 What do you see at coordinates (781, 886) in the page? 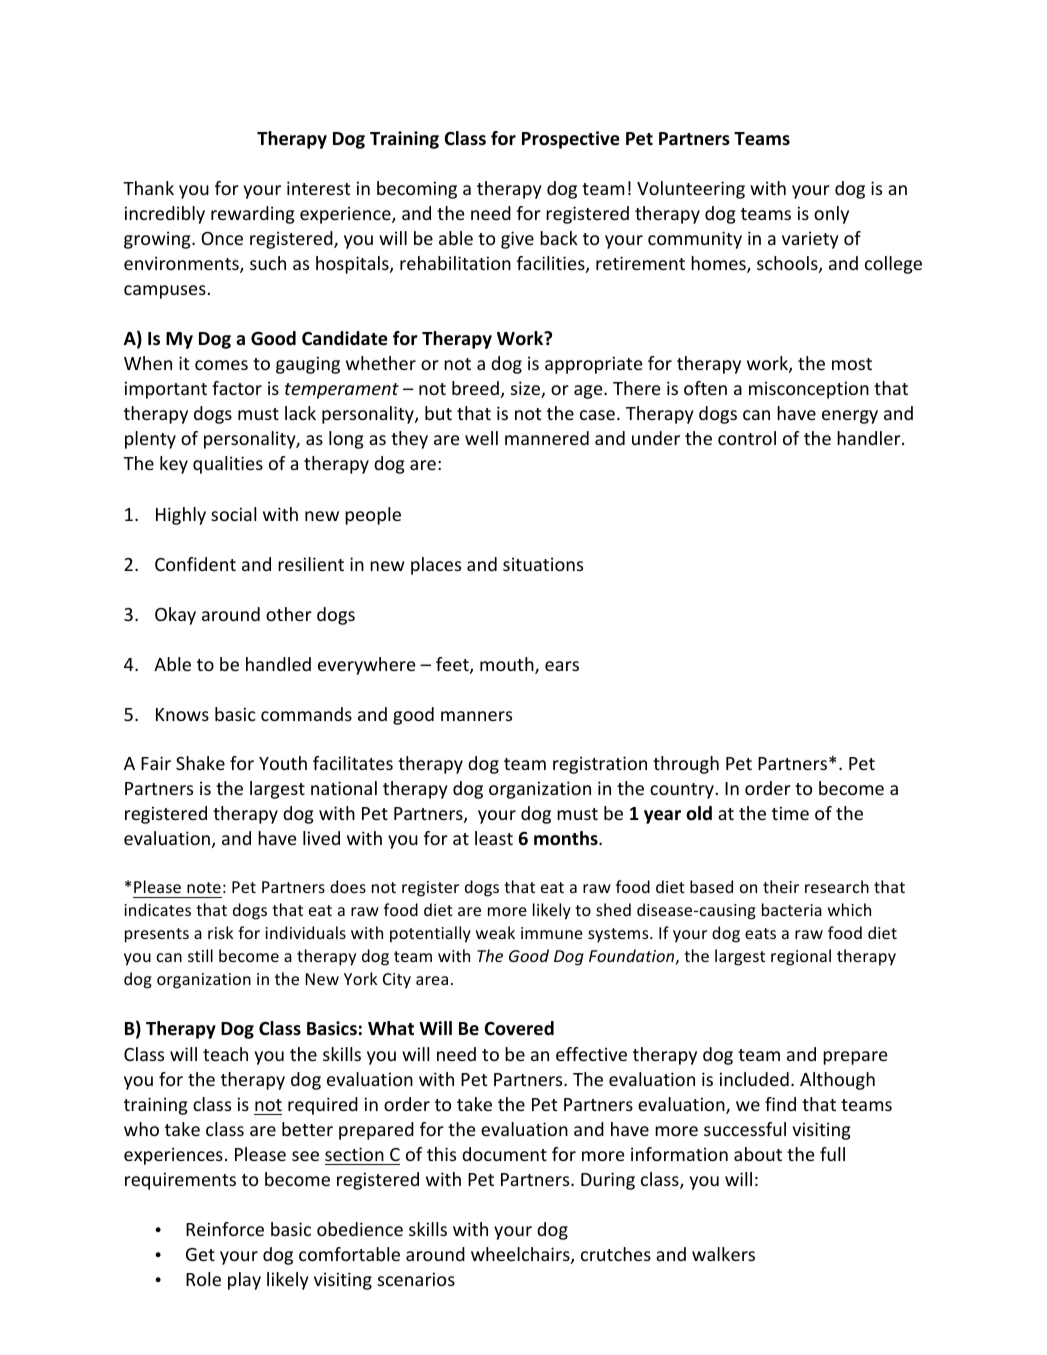
I see `their` at bounding box center [781, 886].
